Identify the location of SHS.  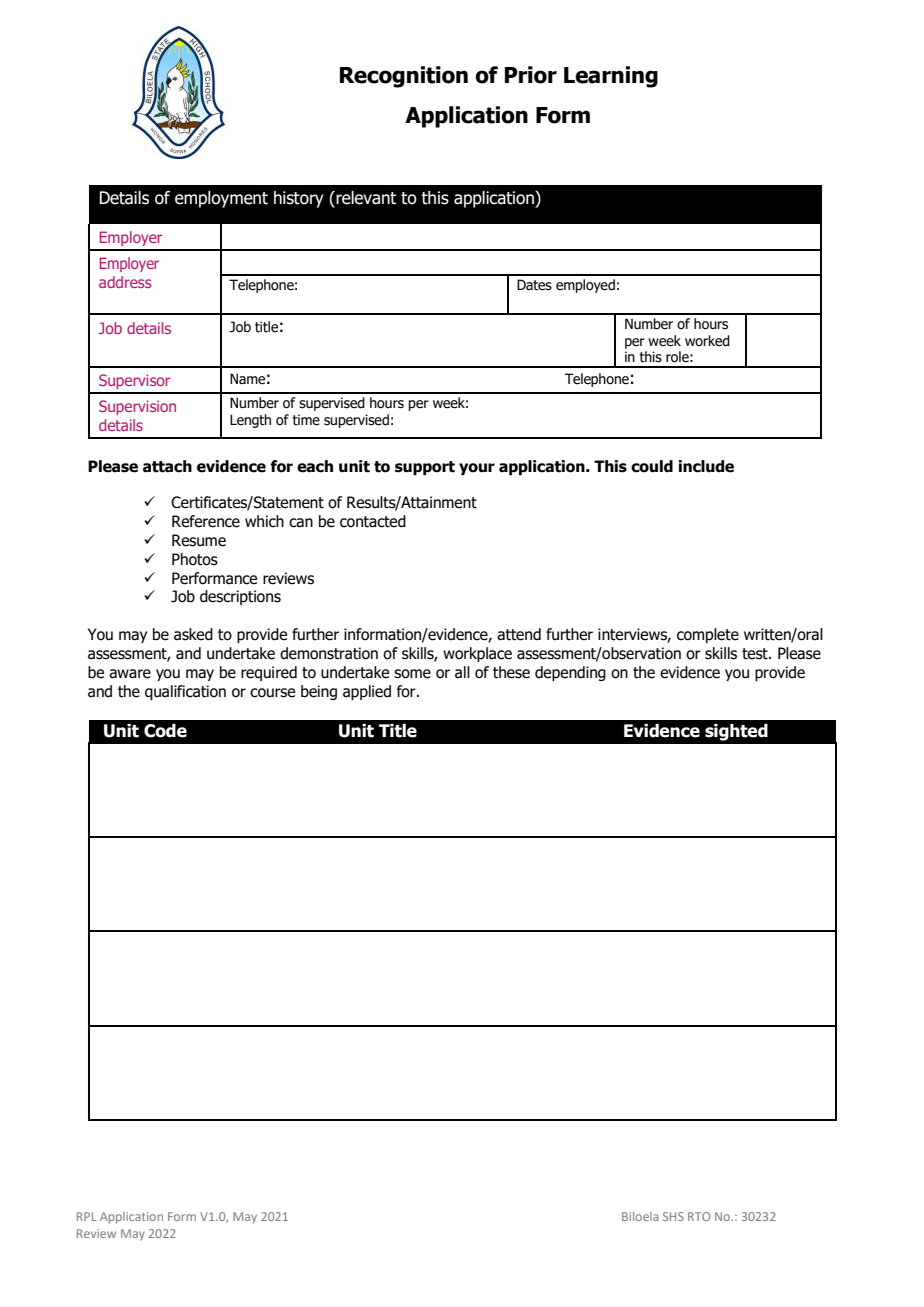
(673, 1216).
